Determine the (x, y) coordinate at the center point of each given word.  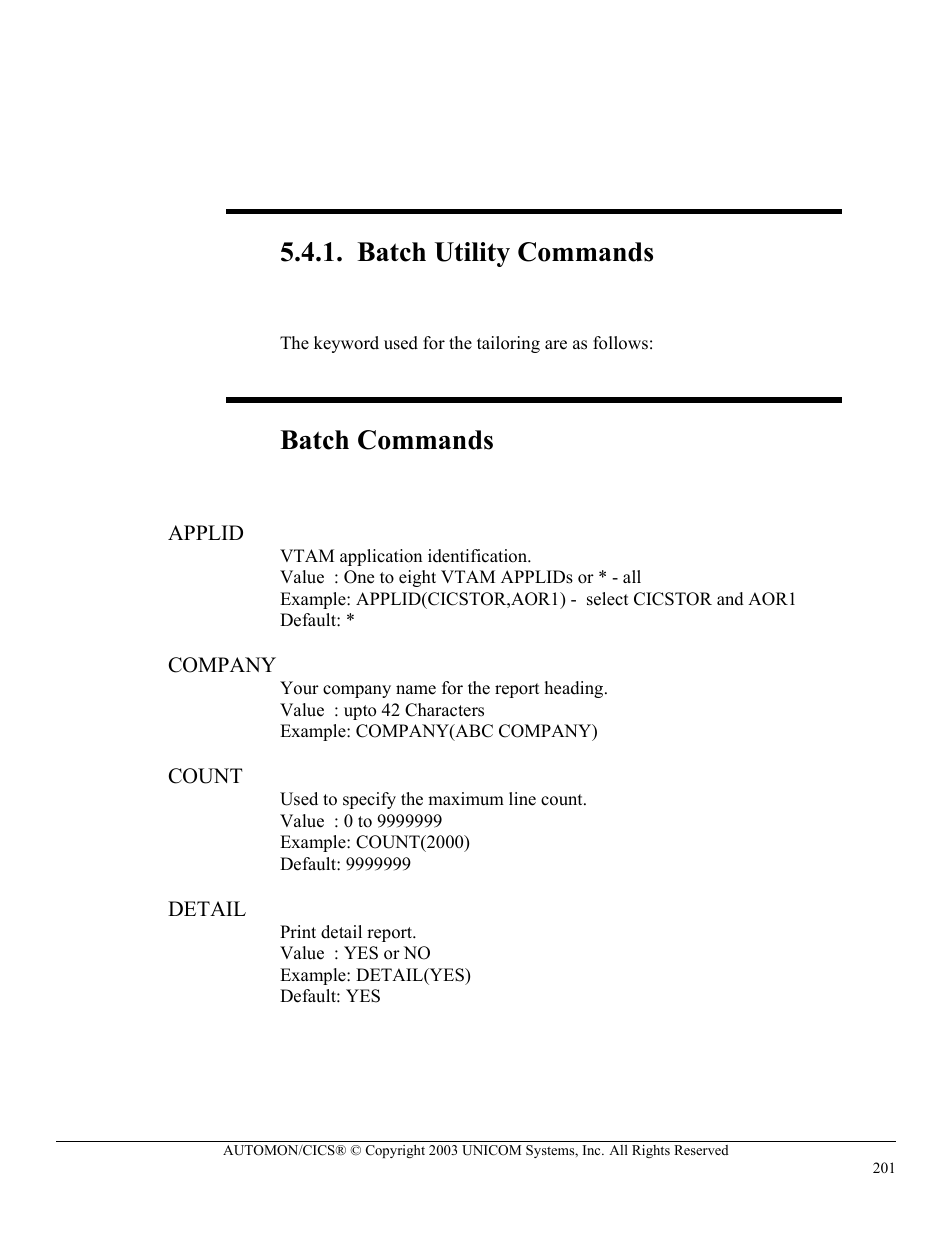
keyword (346, 344)
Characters (444, 710)
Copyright (395, 1151)
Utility (472, 254)
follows (620, 343)
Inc (593, 1150)
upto (360, 712)
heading (575, 689)
